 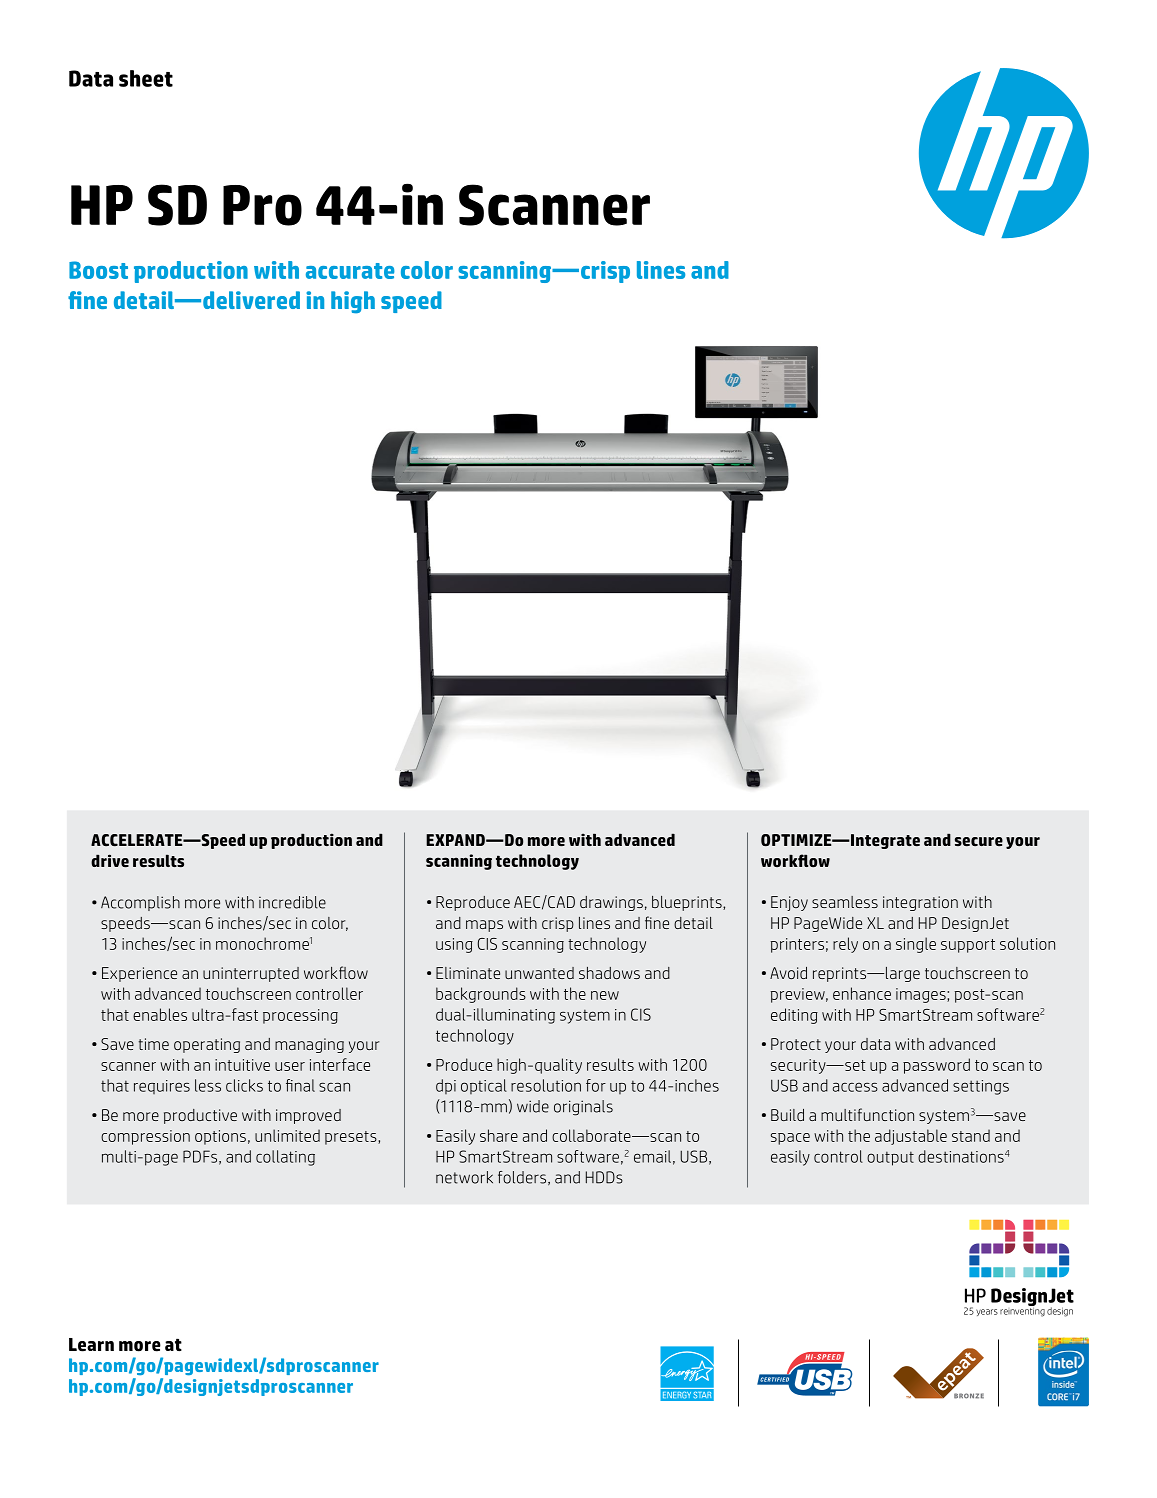 I want to click on Learn, so click(x=91, y=1345).
